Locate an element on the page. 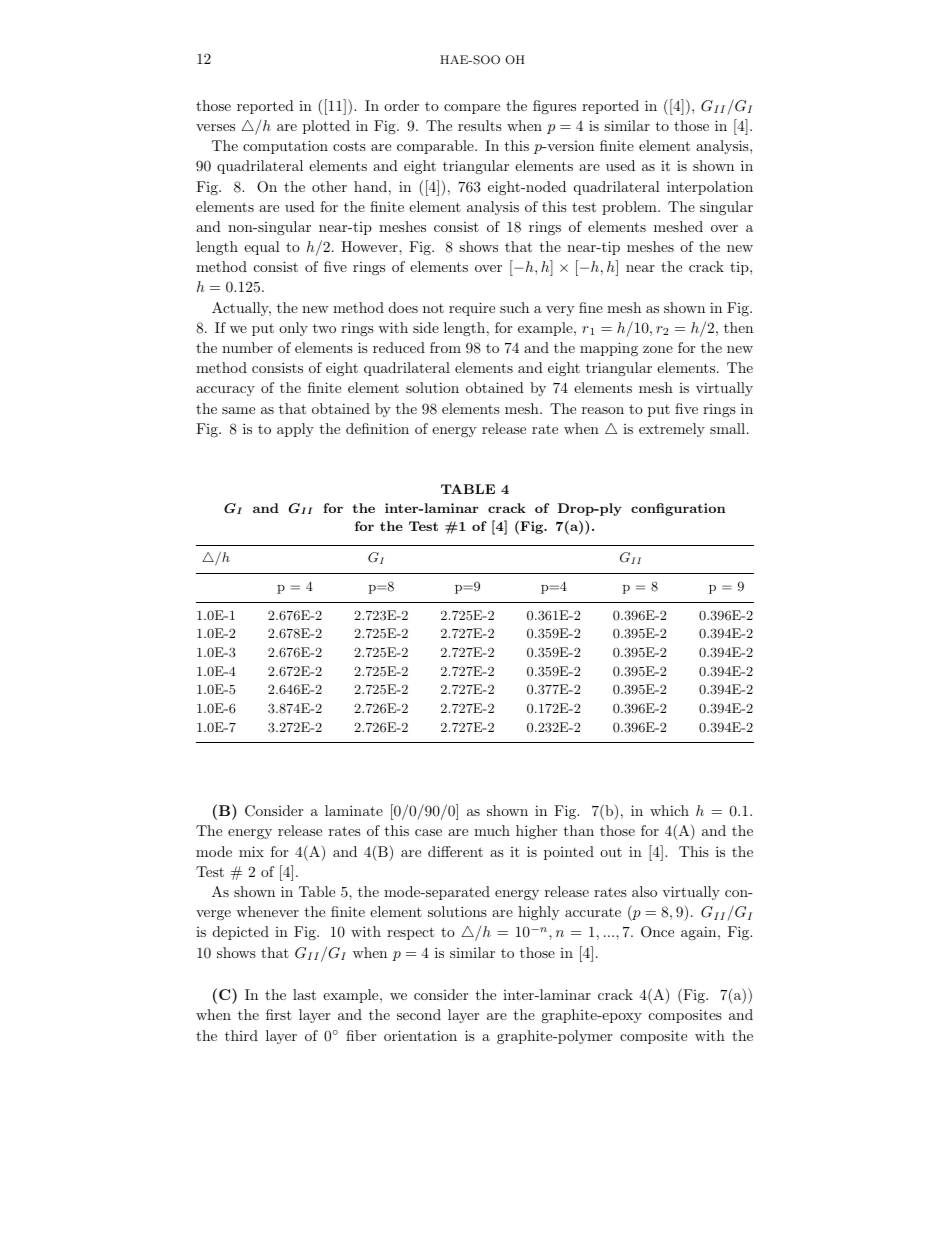  configuration is located at coordinates (678, 509).
